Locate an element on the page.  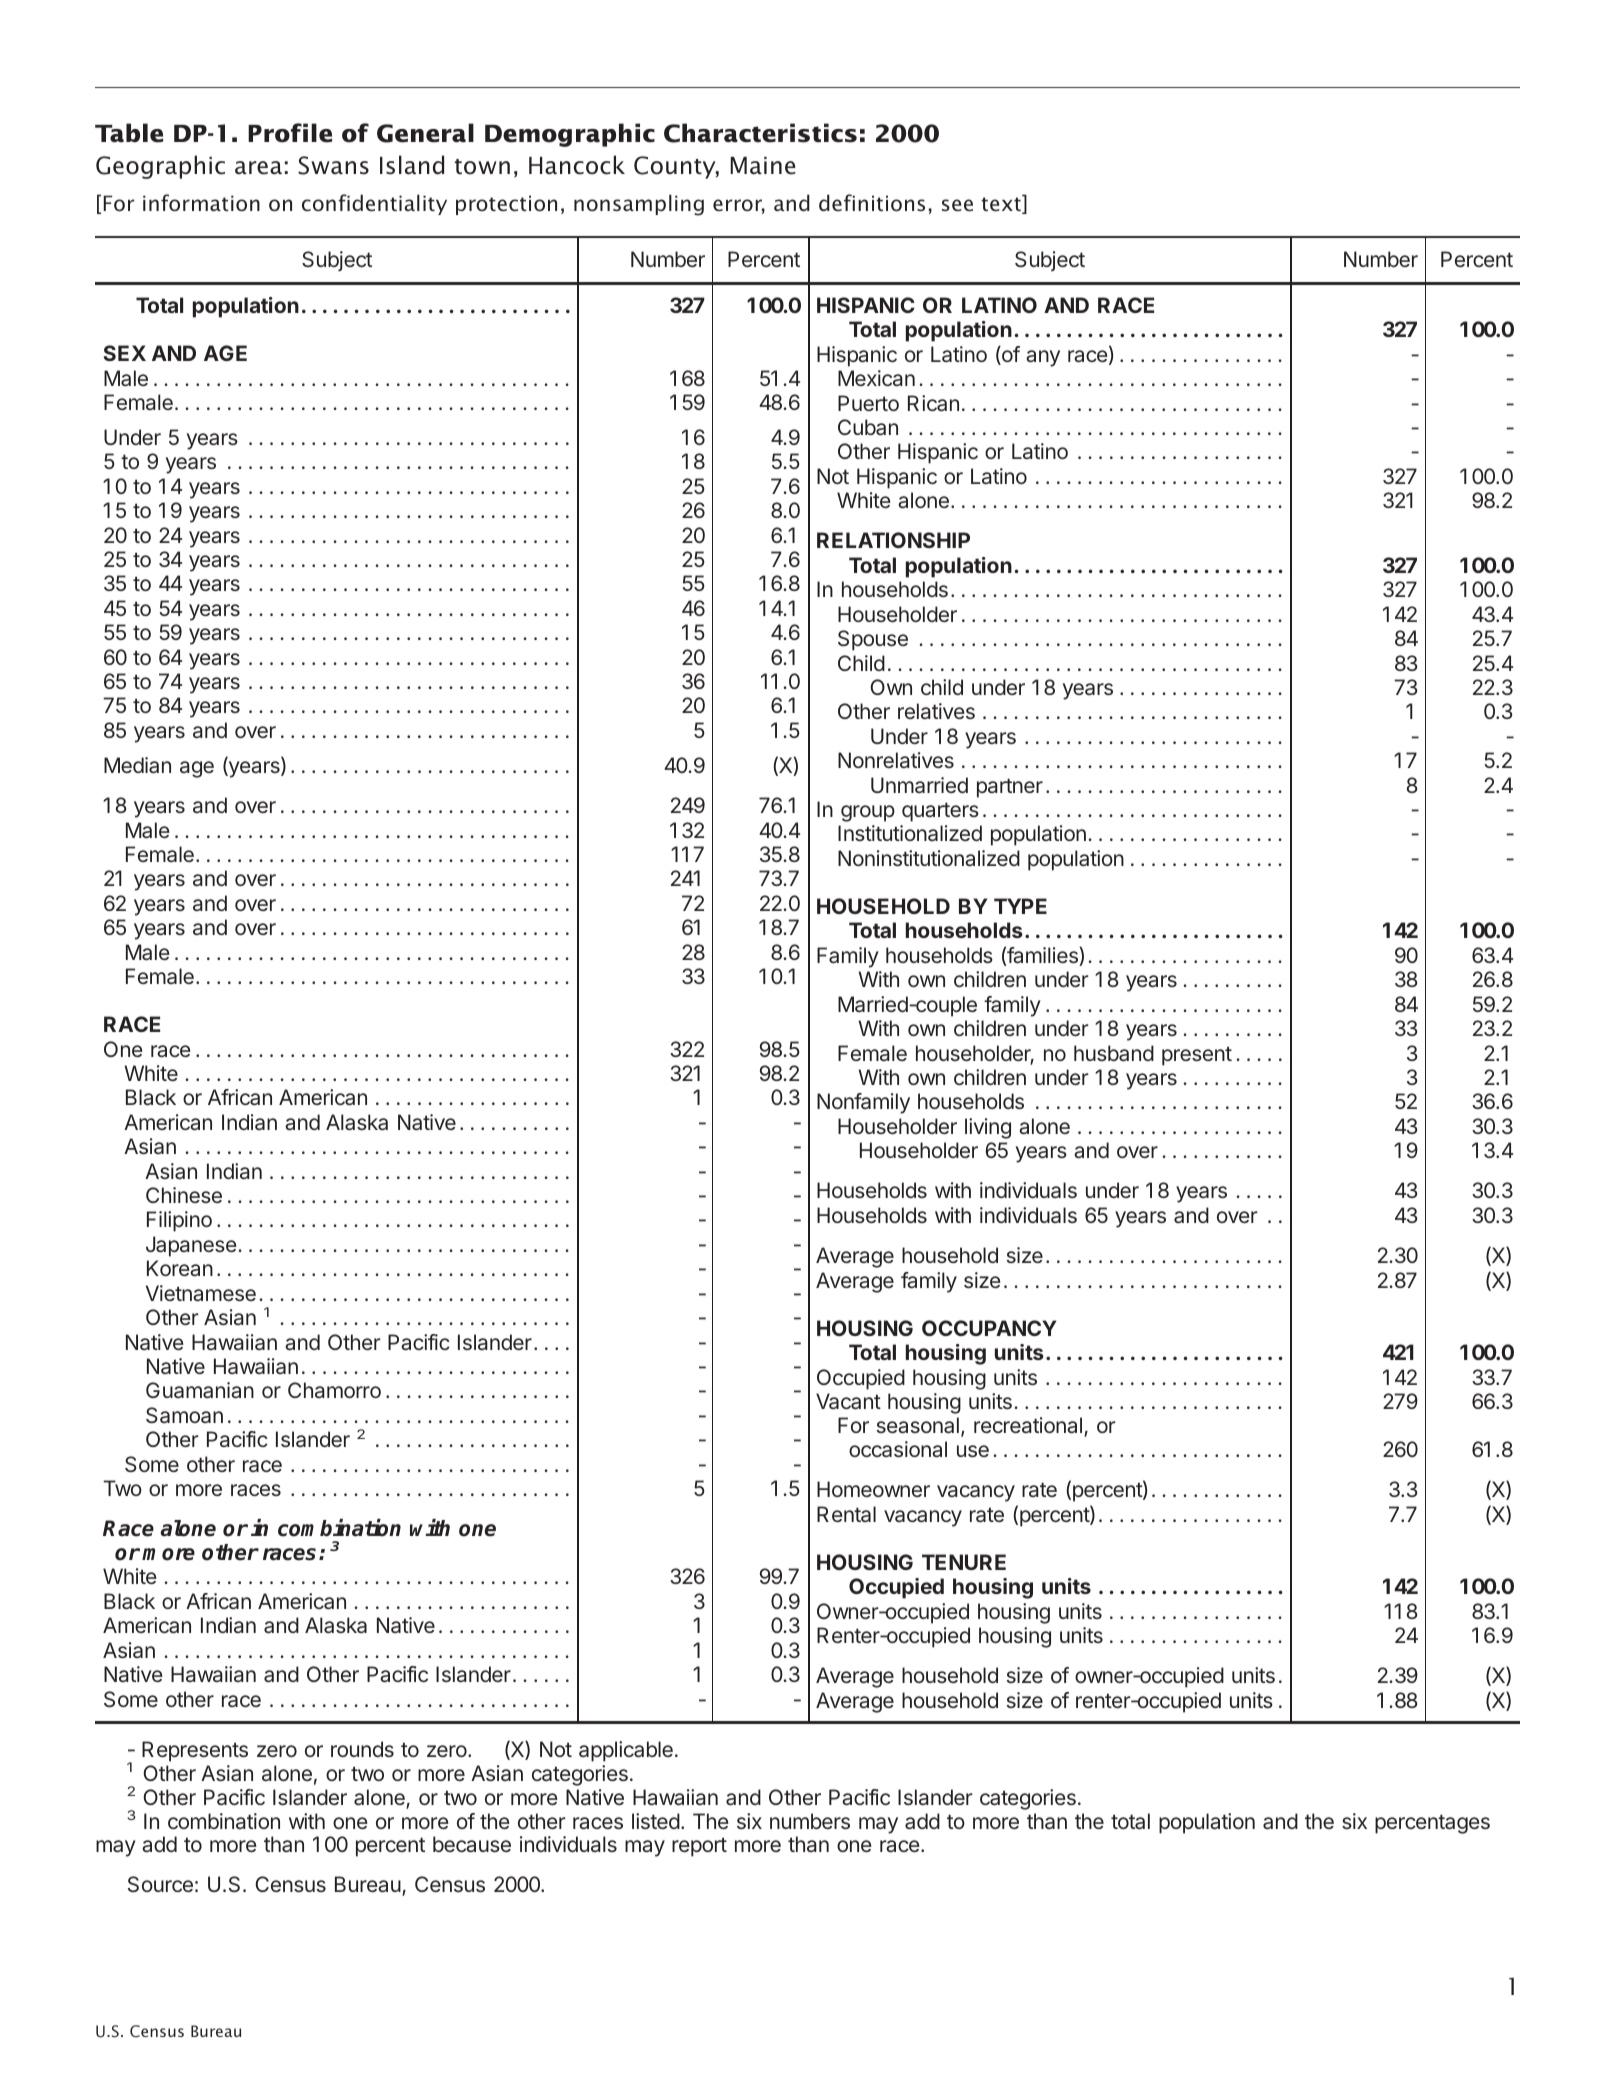
group is located at coordinates (868, 813).
